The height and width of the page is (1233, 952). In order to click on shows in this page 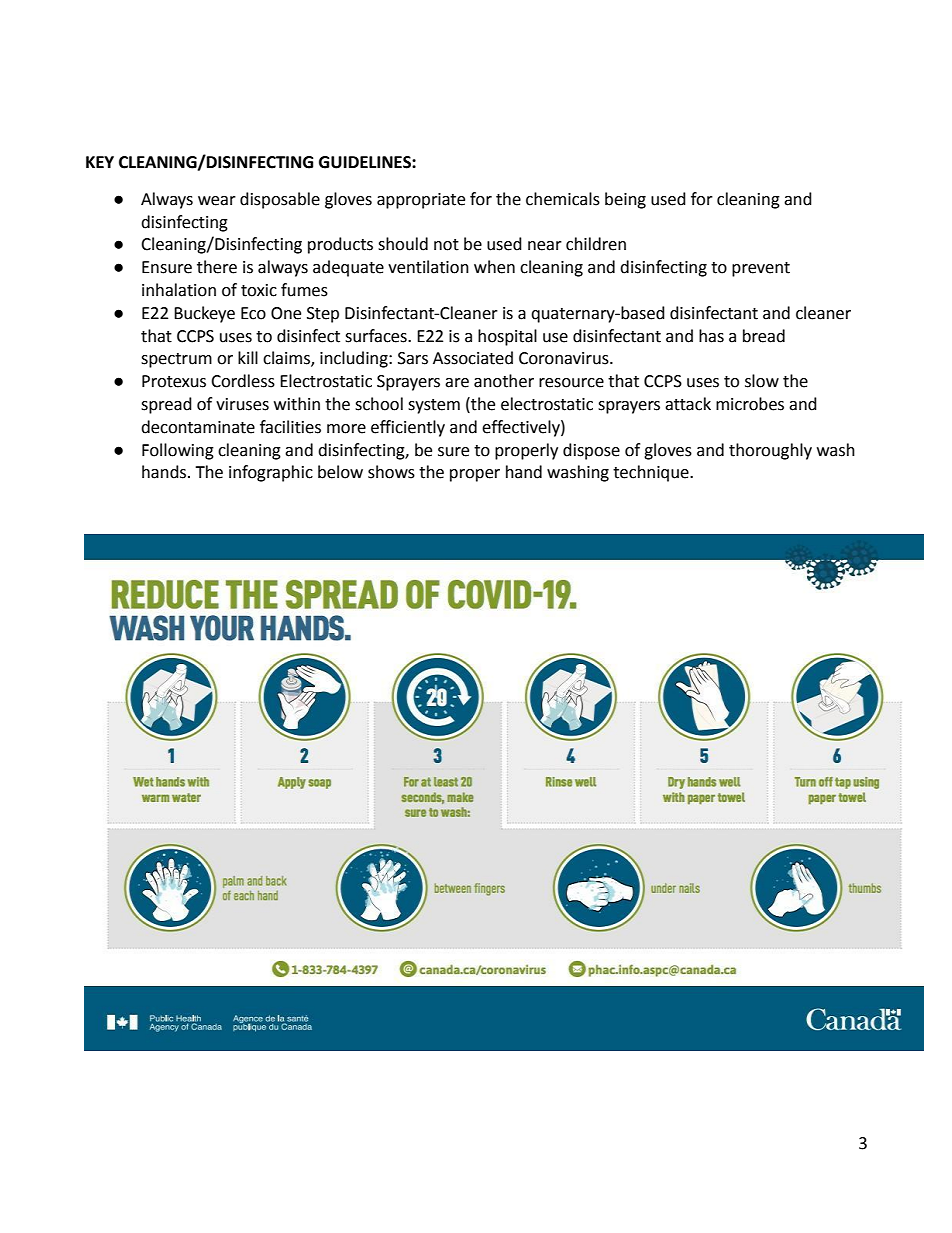, I will do `click(391, 472)`.
